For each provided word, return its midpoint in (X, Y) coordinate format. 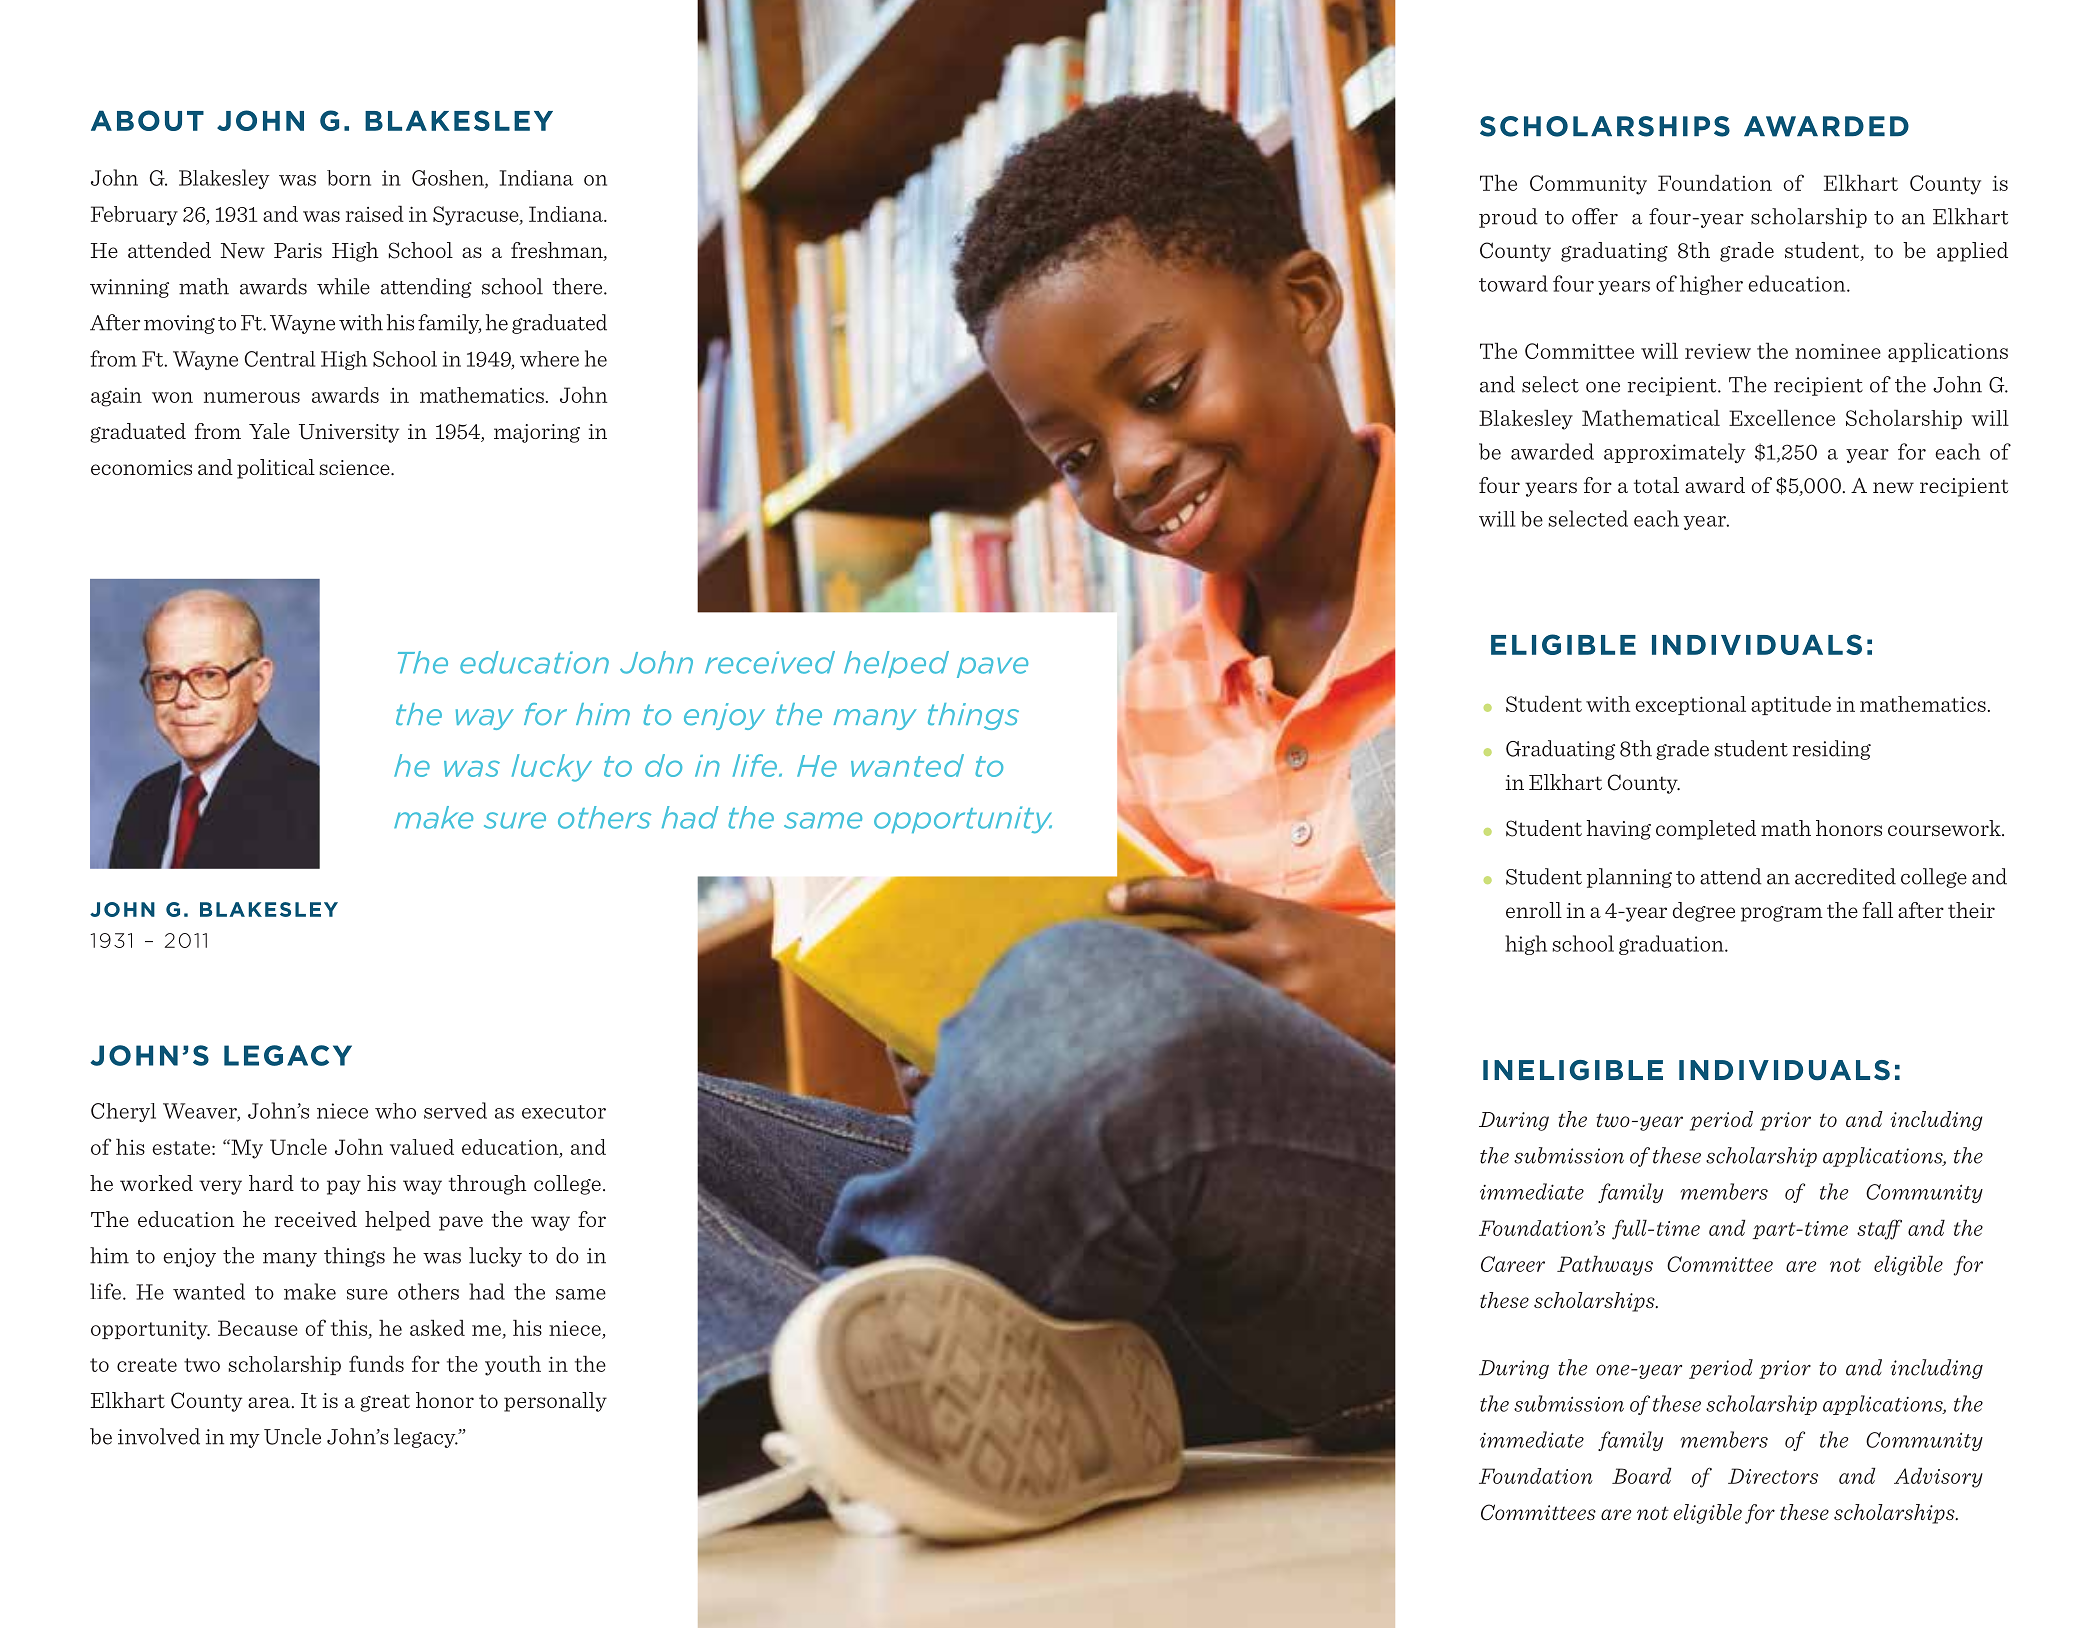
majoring (537, 433)
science (356, 467)
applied (1972, 252)
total (1656, 485)
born (349, 178)
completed (1706, 830)
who (395, 1111)
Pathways (1605, 1266)
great (385, 1403)
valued (422, 1147)
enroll (1534, 910)
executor (564, 1112)
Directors (1773, 1476)
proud (1508, 218)
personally (555, 1402)
